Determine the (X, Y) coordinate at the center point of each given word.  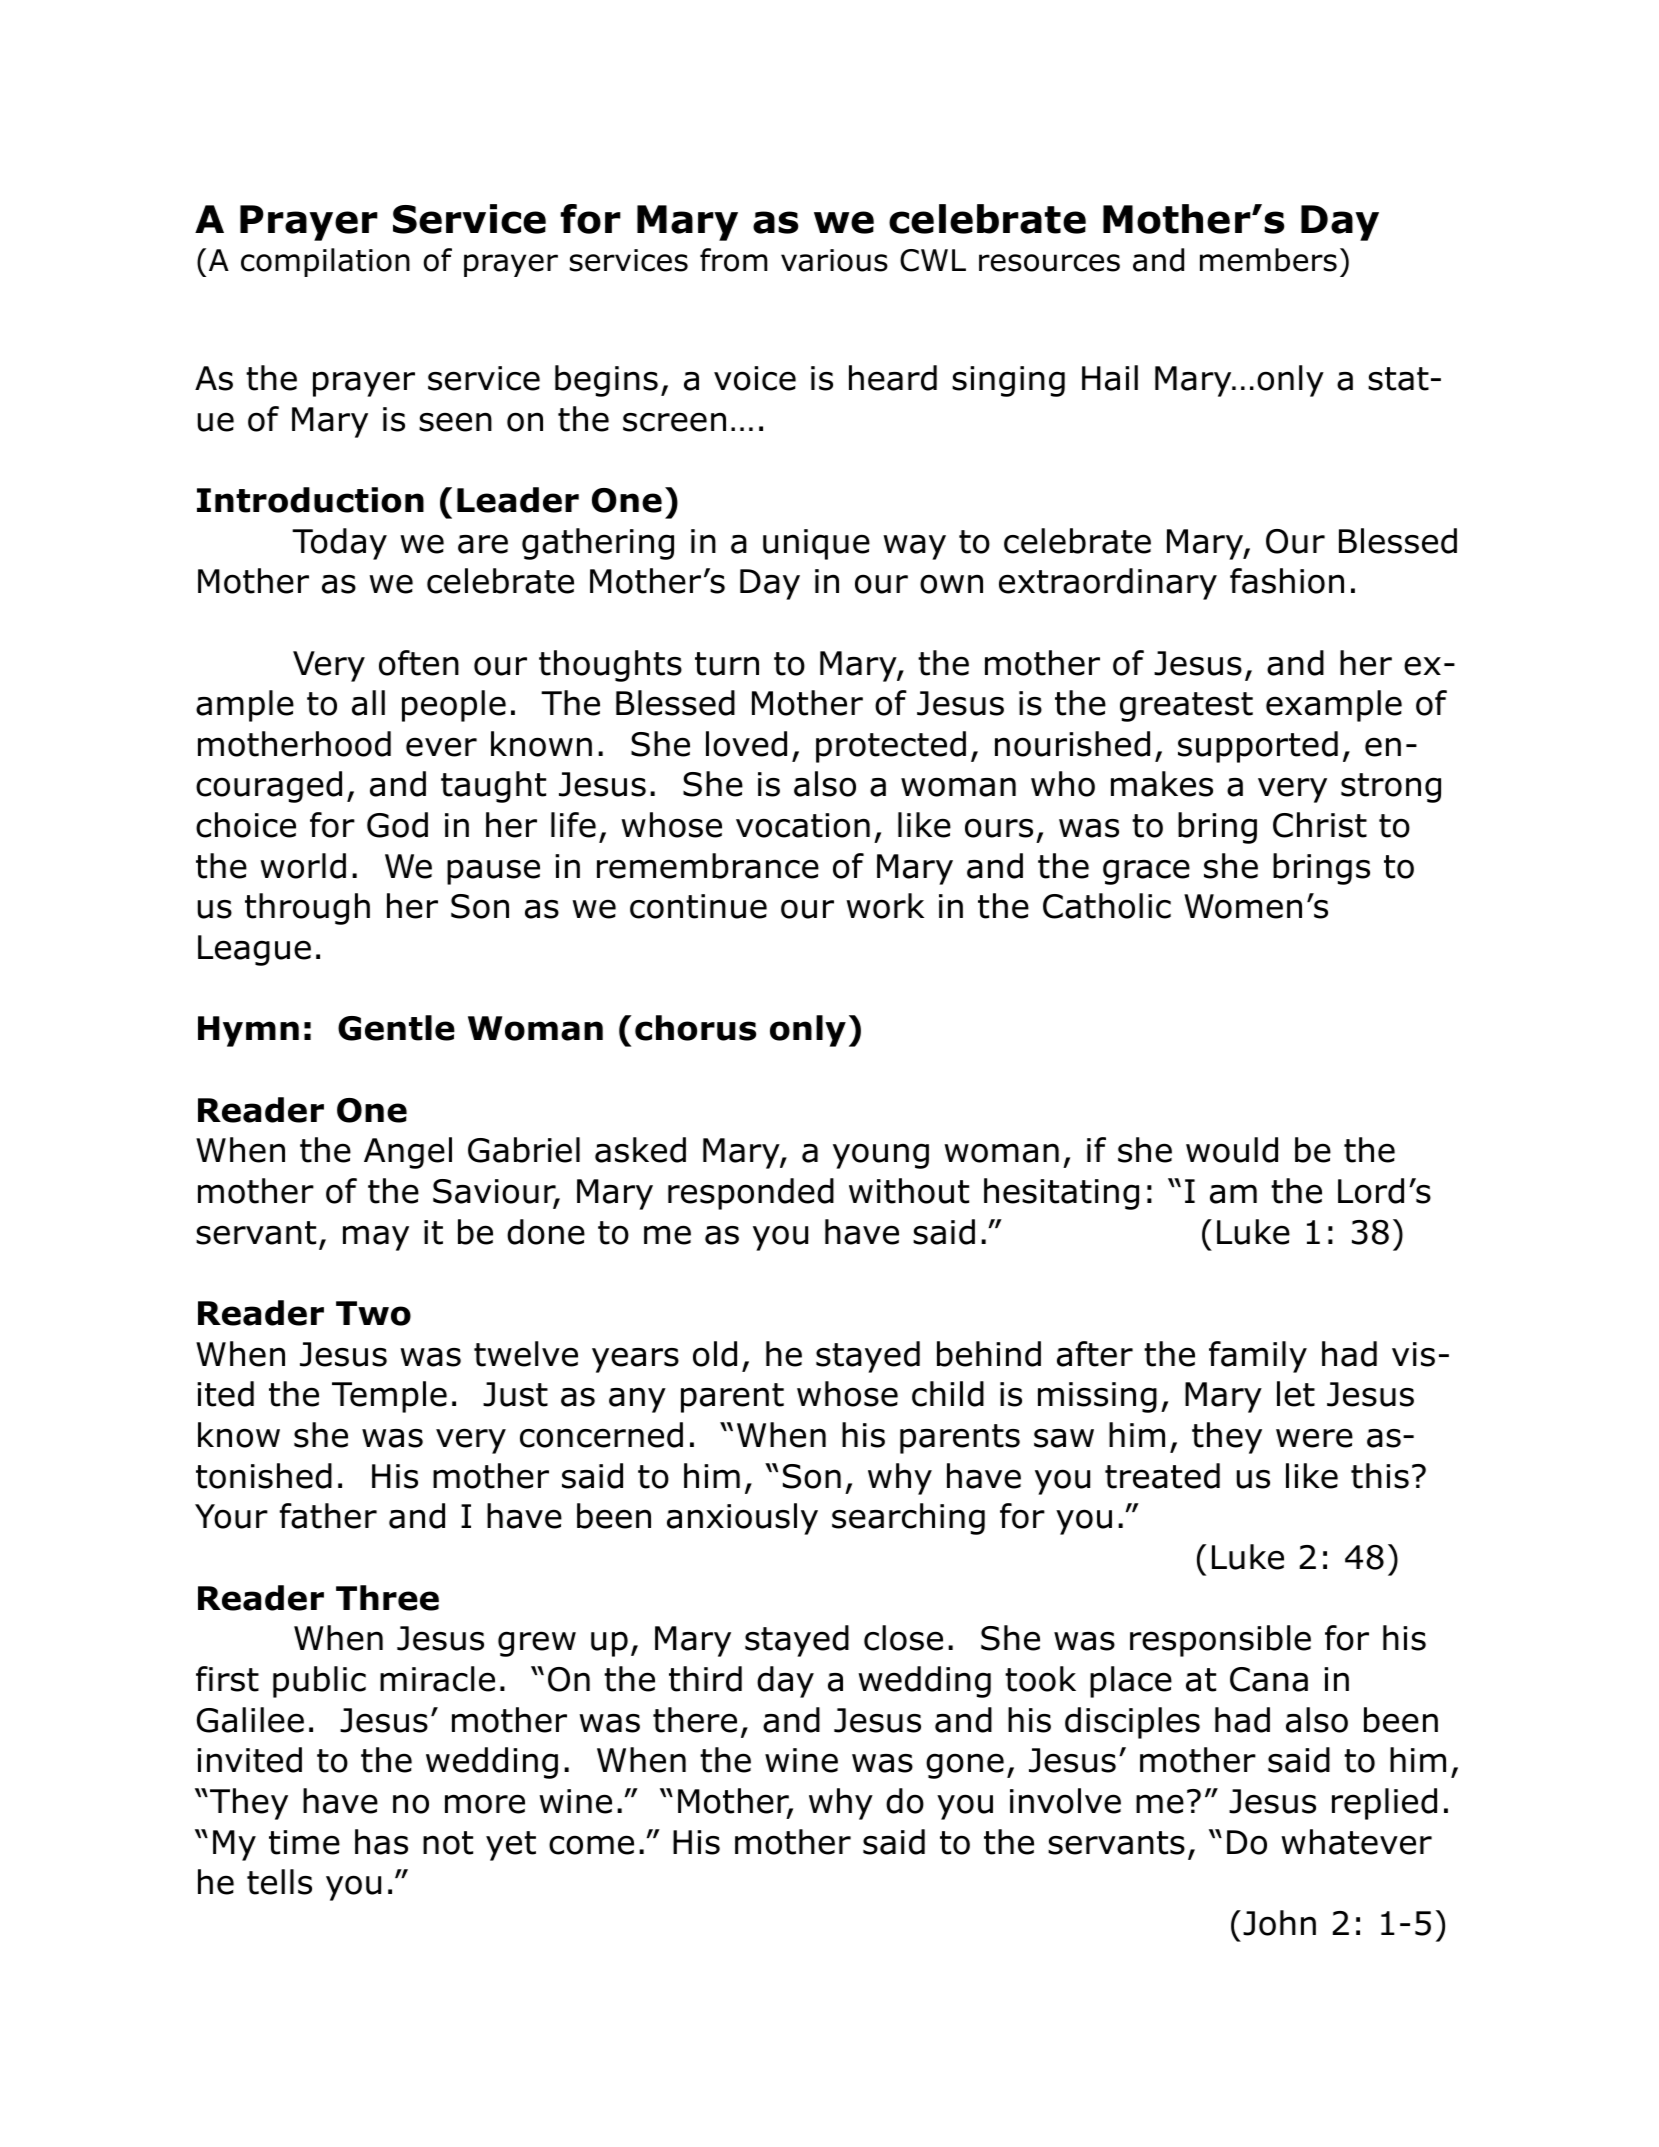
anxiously (742, 1519)
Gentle (396, 1028)
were (1314, 1438)
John (1279, 1923)
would (1232, 1150)
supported (1258, 747)
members (1268, 260)
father (328, 1516)
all (368, 703)
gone (965, 1766)
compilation (325, 262)
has (381, 1842)
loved (746, 744)
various (834, 260)
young (881, 1156)
